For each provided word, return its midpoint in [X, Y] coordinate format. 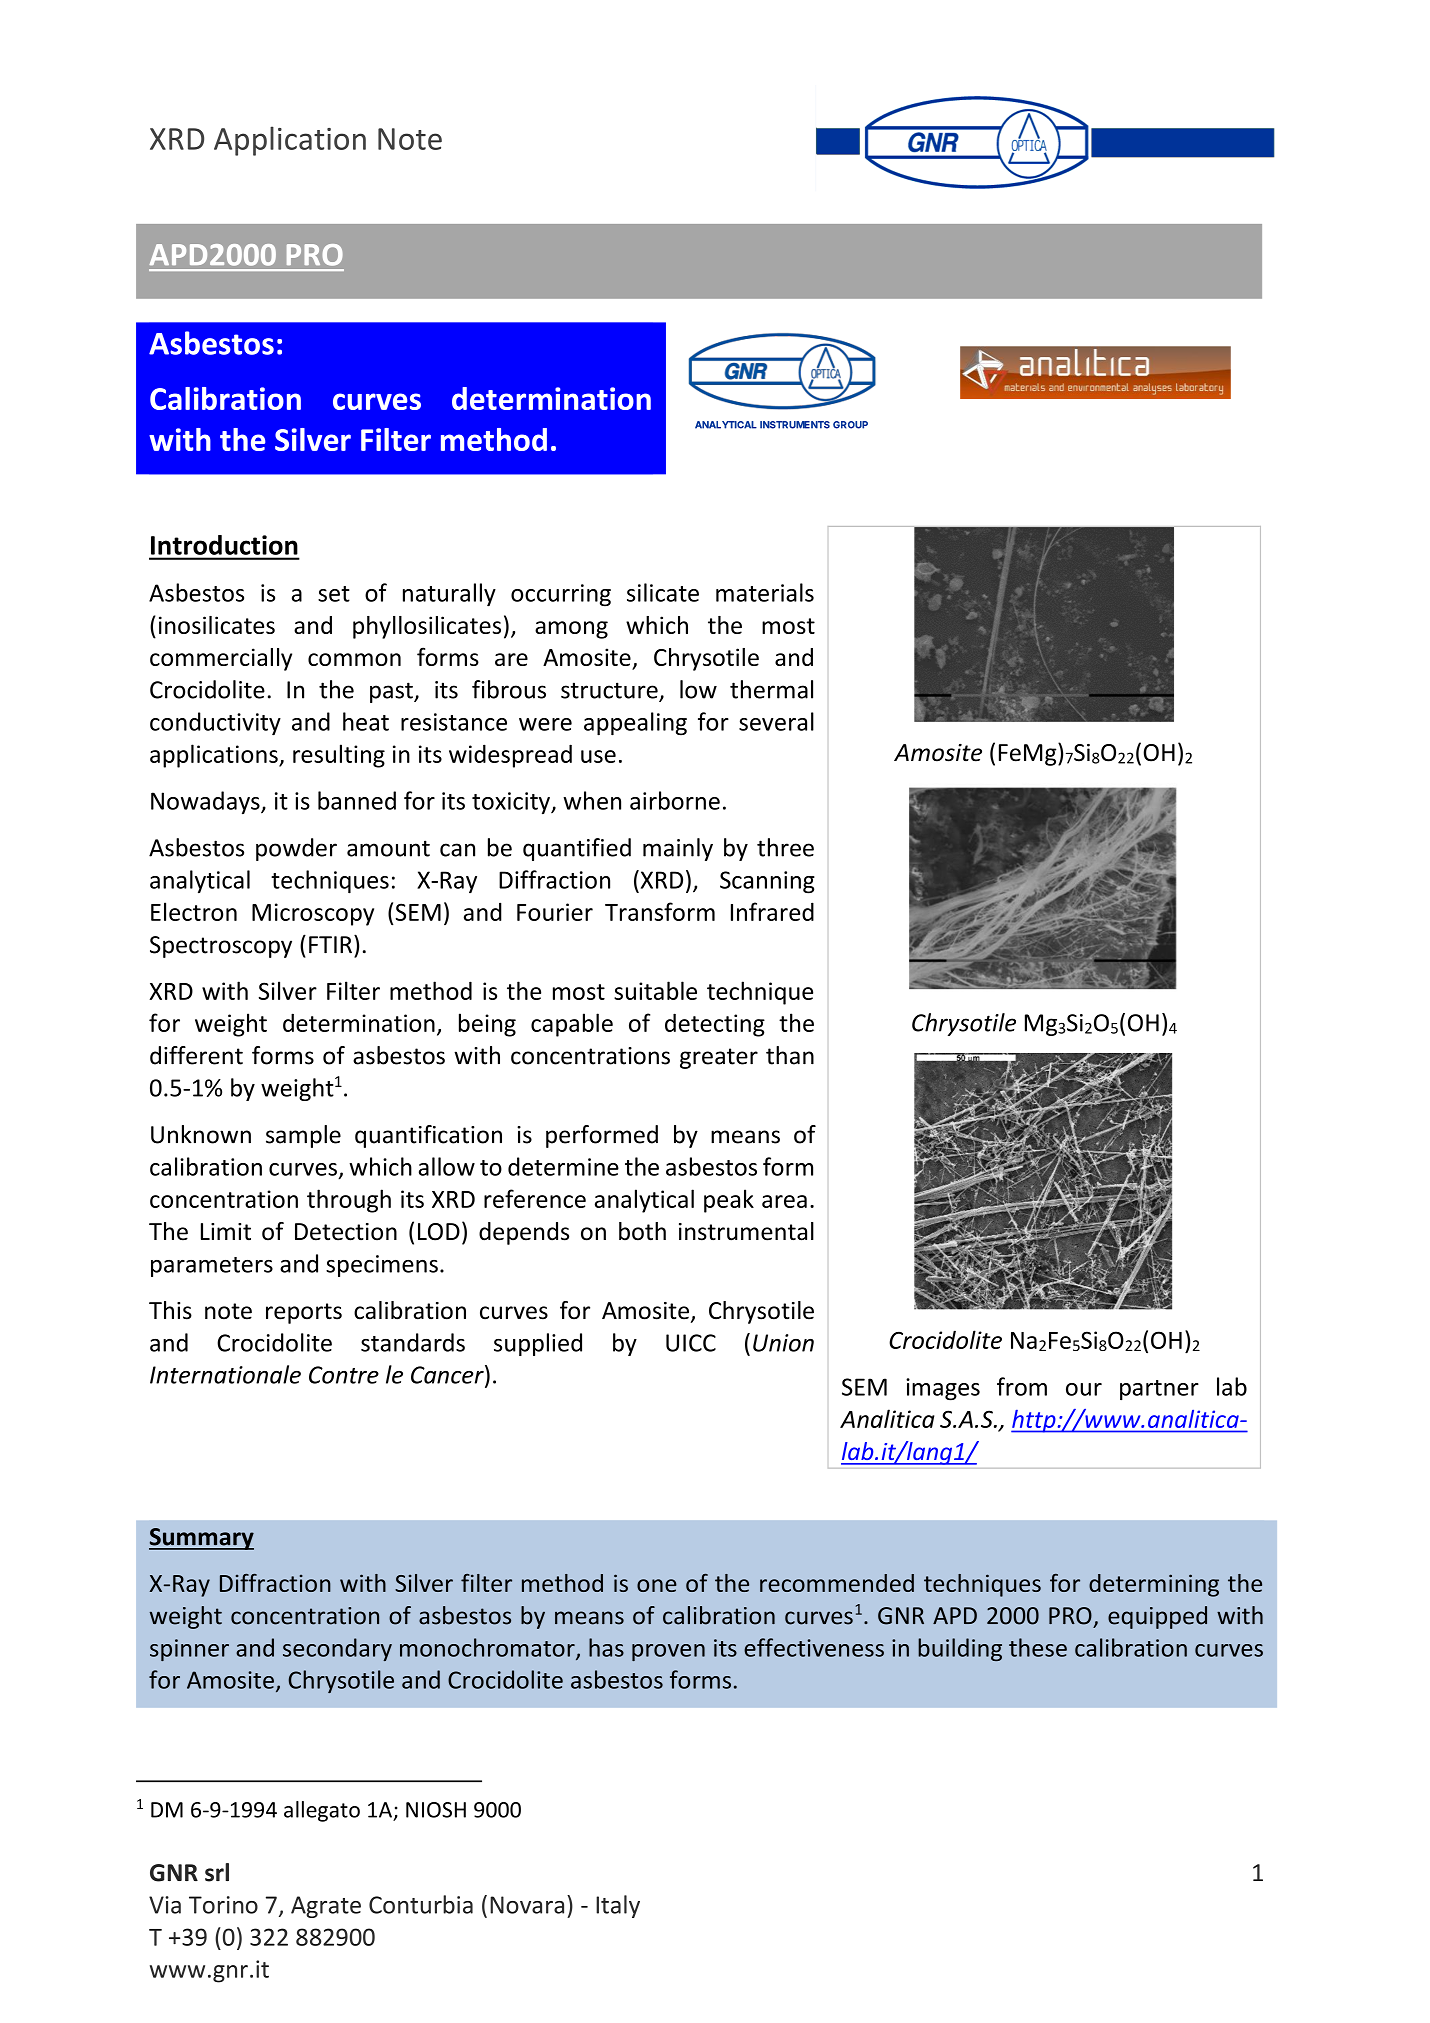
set [334, 594]
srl [217, 1872]
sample [303, 1136]
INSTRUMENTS [795, 425]
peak [729, 1201]
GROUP [850, 425]
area [784, 1201]
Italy [618, 1906]
